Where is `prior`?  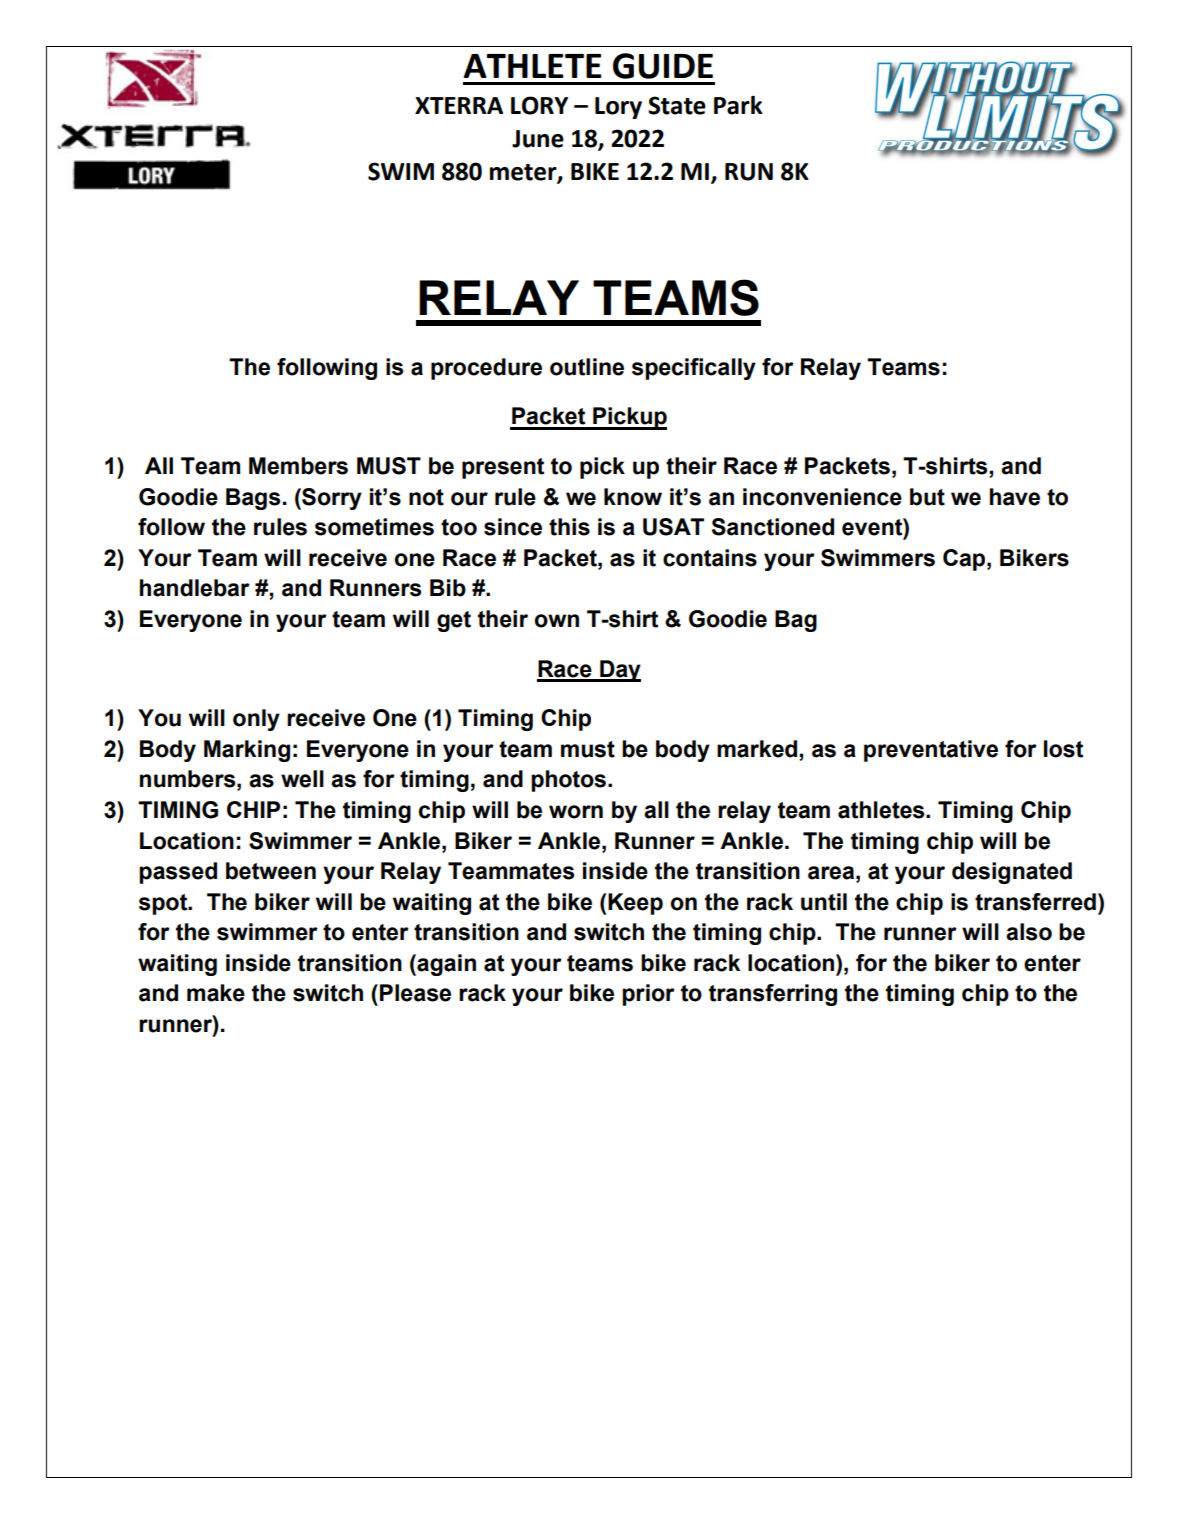
prior is located at coordinates (648, 995).
